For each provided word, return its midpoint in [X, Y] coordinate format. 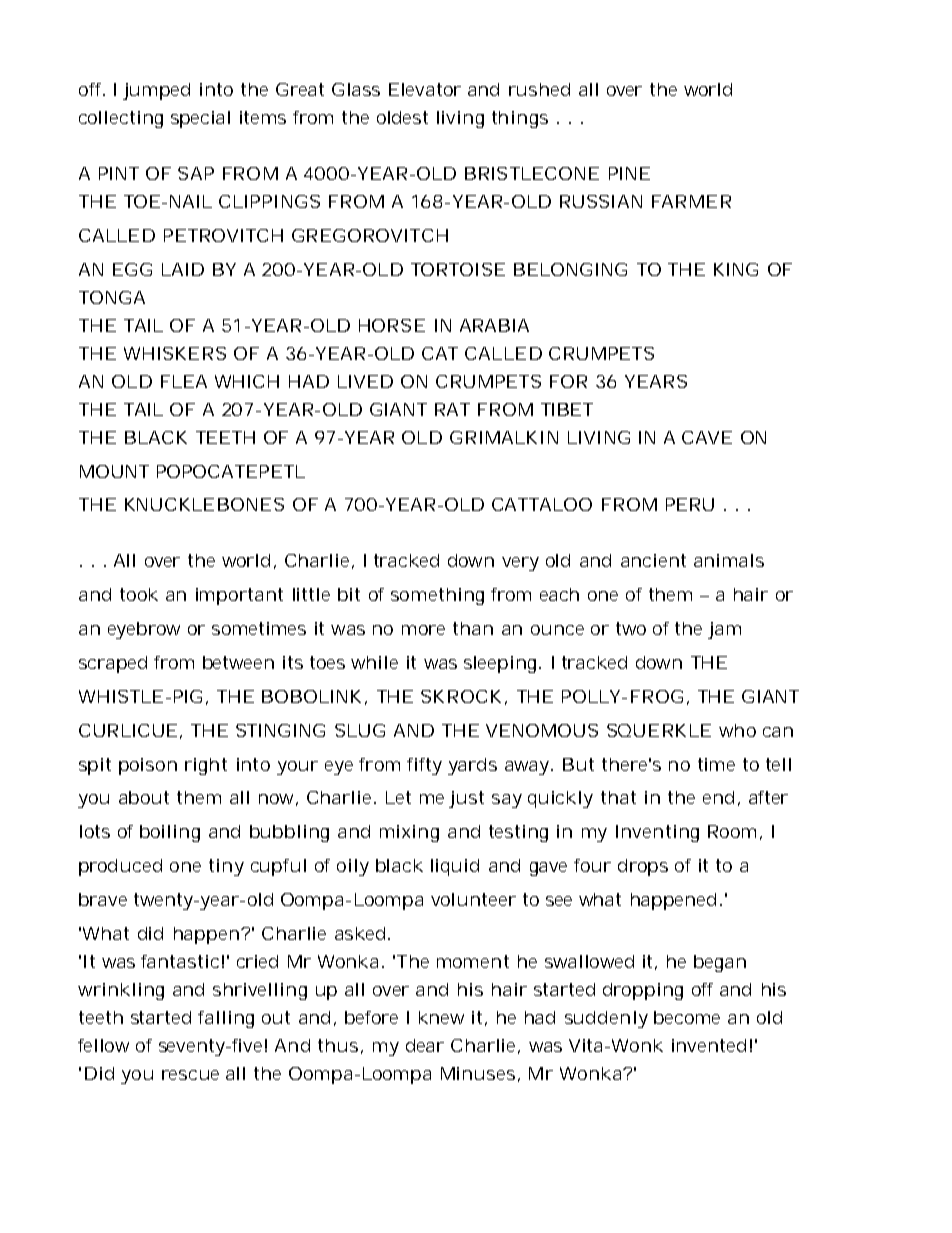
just [466, 799]
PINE [629, 173]
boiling [170, 833]
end [718, 797]
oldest [402, 117]
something [437, 596]
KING [736, 269]
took [139, 594]
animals [729, 560]
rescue [190, 1075]
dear [425, 1045]
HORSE [392, 325]
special [200, 119]
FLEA [184, 381]
